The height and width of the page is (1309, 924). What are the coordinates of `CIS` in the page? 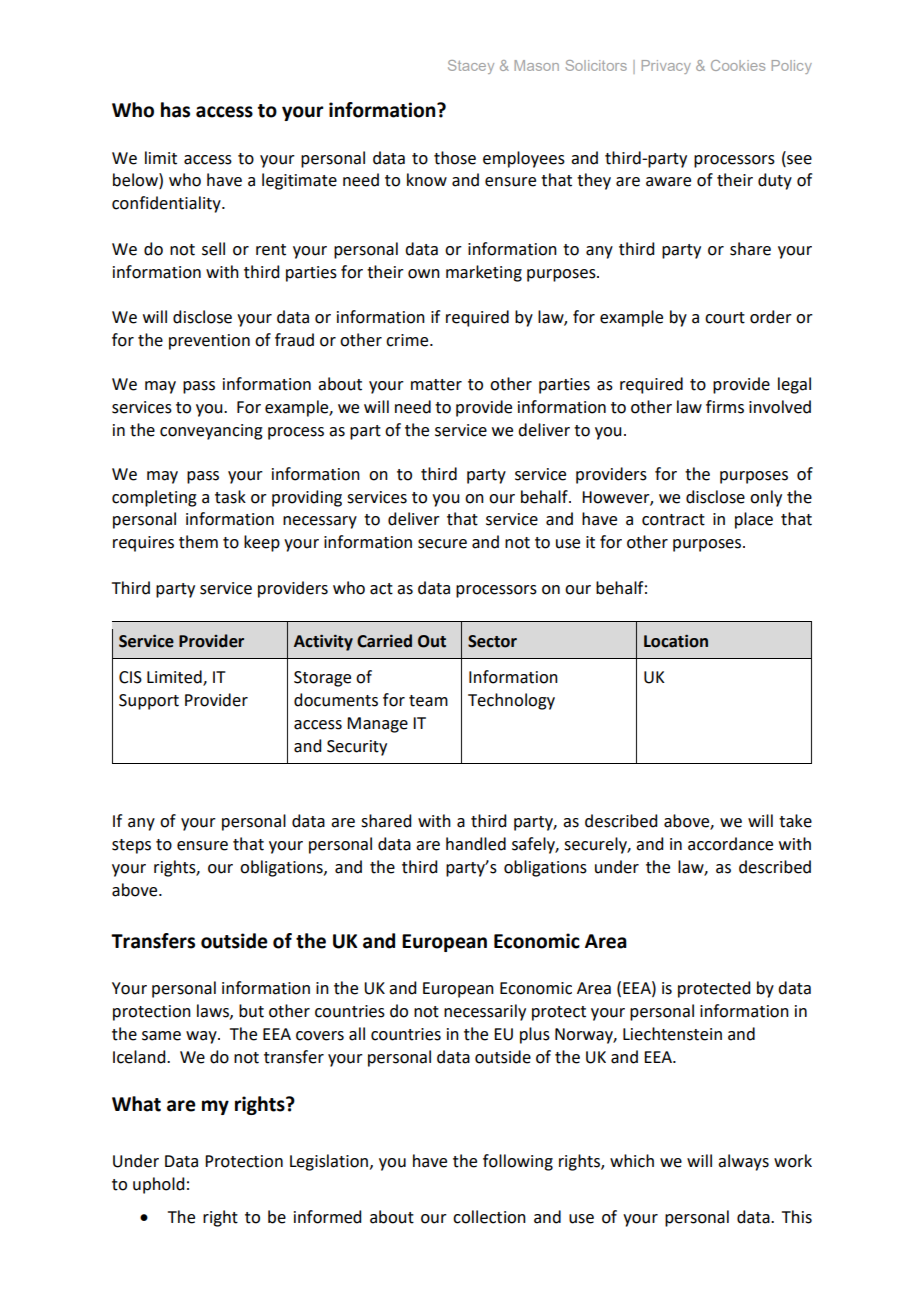 It's located at (130, 677).
